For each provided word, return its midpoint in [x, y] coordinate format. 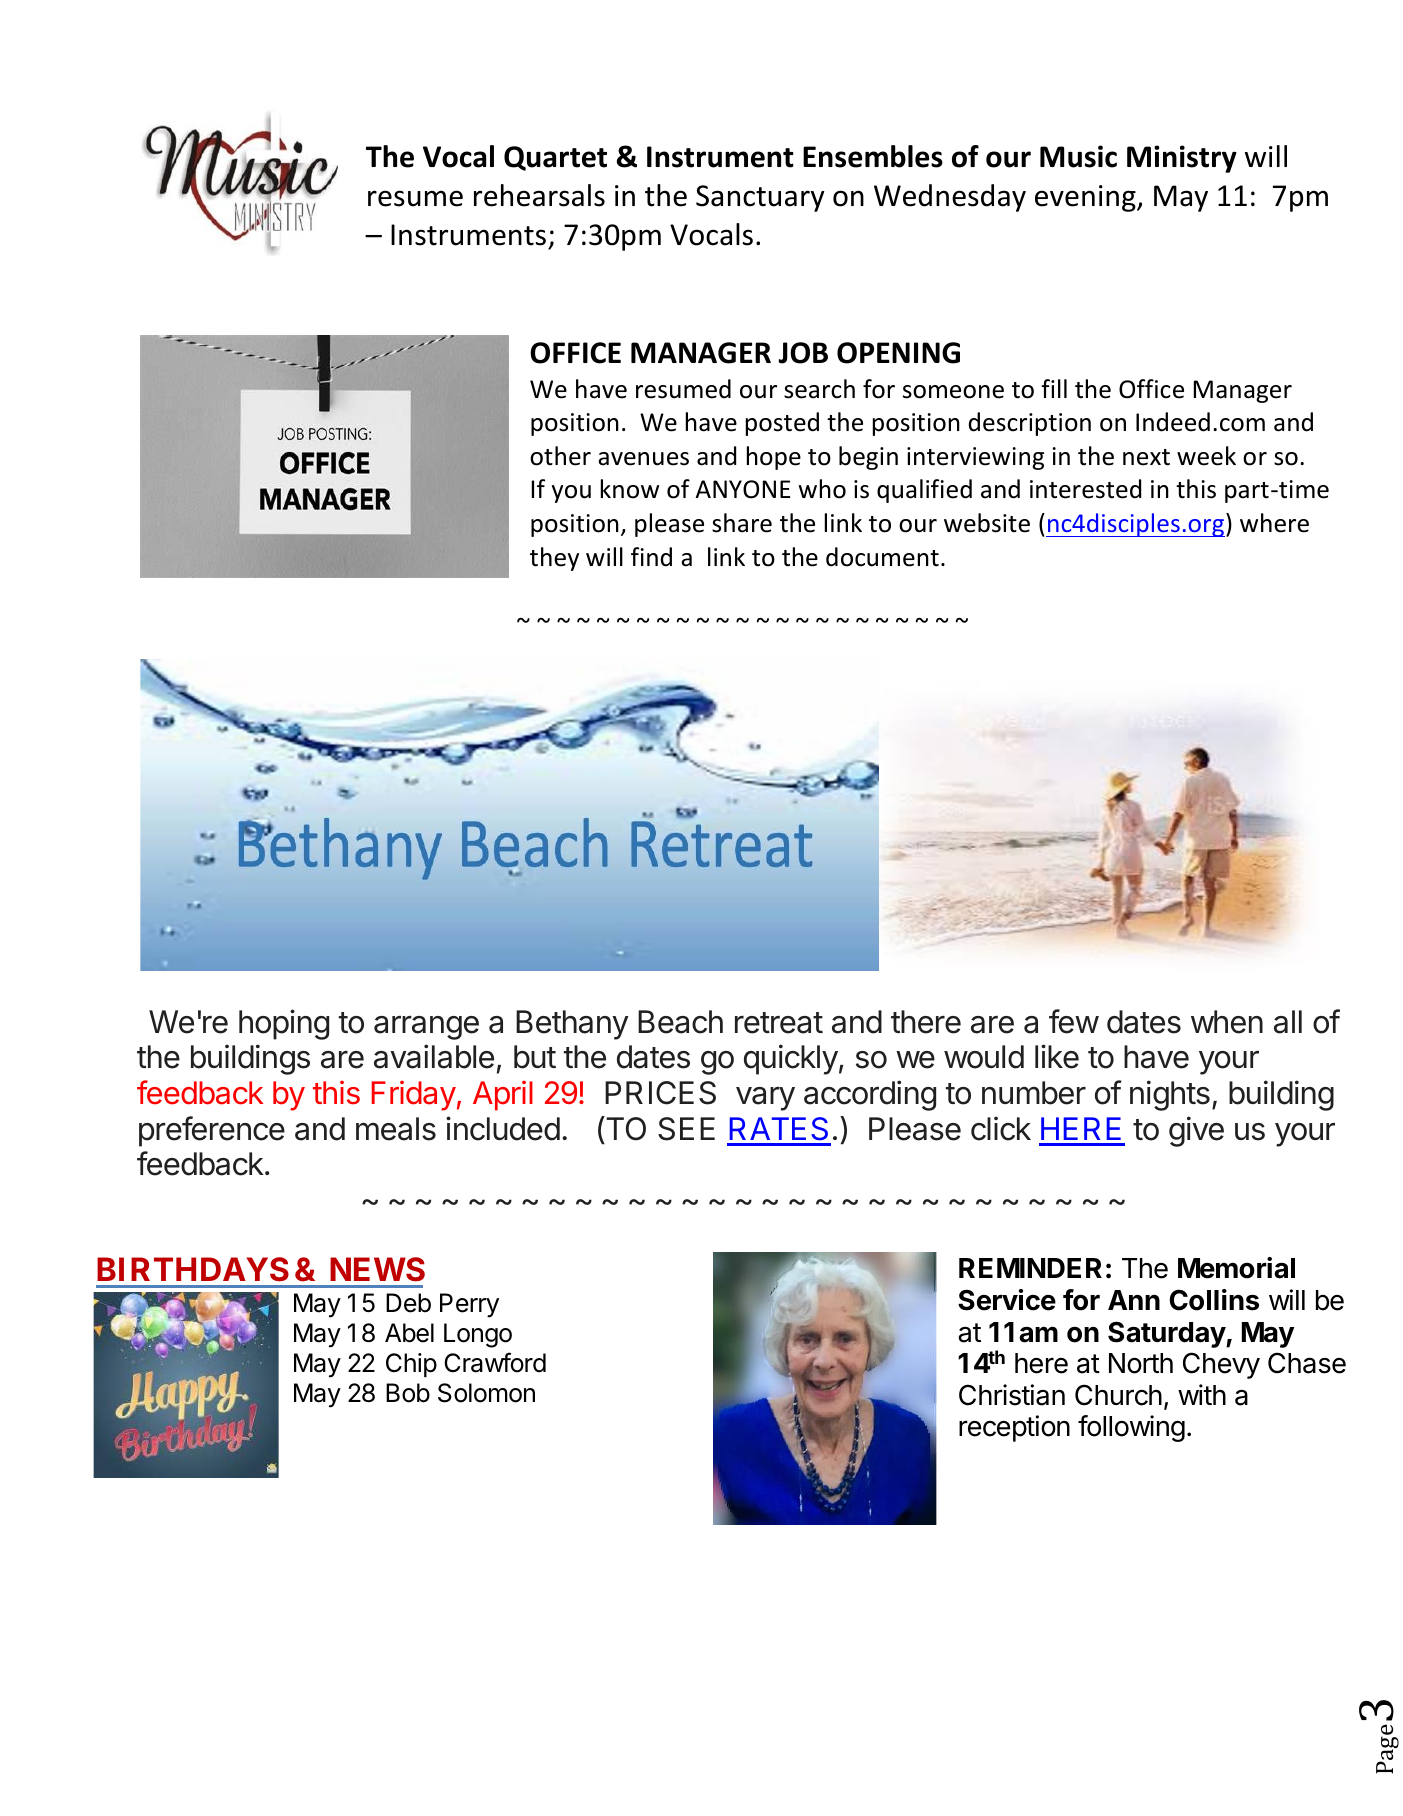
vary [765, 1099]
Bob [408, 1393]
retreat [779, 1023]
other [560, 456]
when [1227, 1022]
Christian [1012, 1395]
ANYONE [742, 489]
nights [1170, 1095]
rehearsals [539, 195]
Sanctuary [760, 198]
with [1202, 1394]
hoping [284, 1024]
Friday [414, 1096]
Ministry [1182, 159]
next [1146, 457]
